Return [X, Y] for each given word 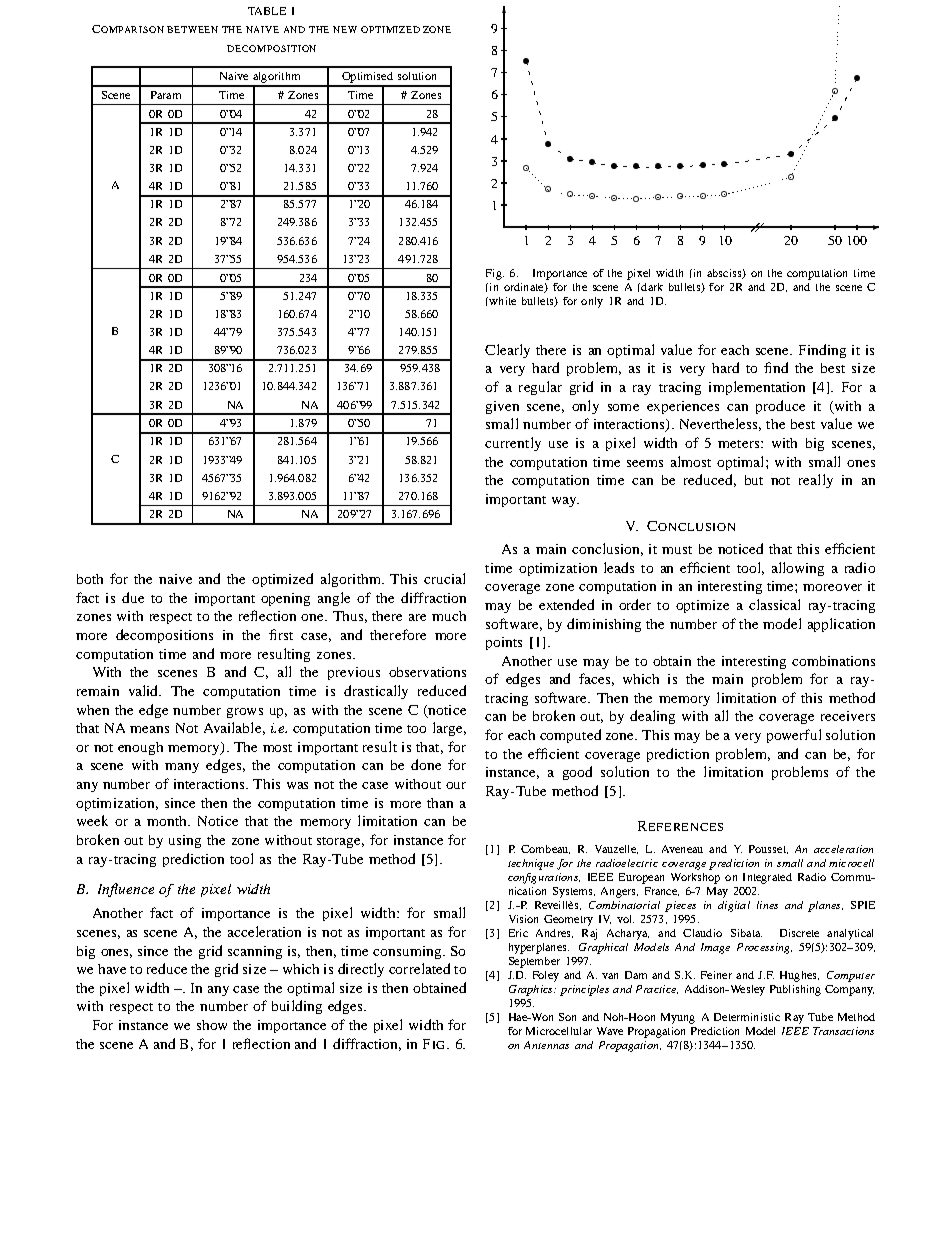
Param [166, 95]
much [449, 616]
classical [774, 604]
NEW [345, 29]
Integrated [767, 878]
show [212, 1025]
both [90, 579]
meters [740, 444]
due [133, 597]
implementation [757, 388]
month [168, 821]
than [440, 803]
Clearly [507, 351]
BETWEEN [192, 29]
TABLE [267, 11]
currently [513, 444]
